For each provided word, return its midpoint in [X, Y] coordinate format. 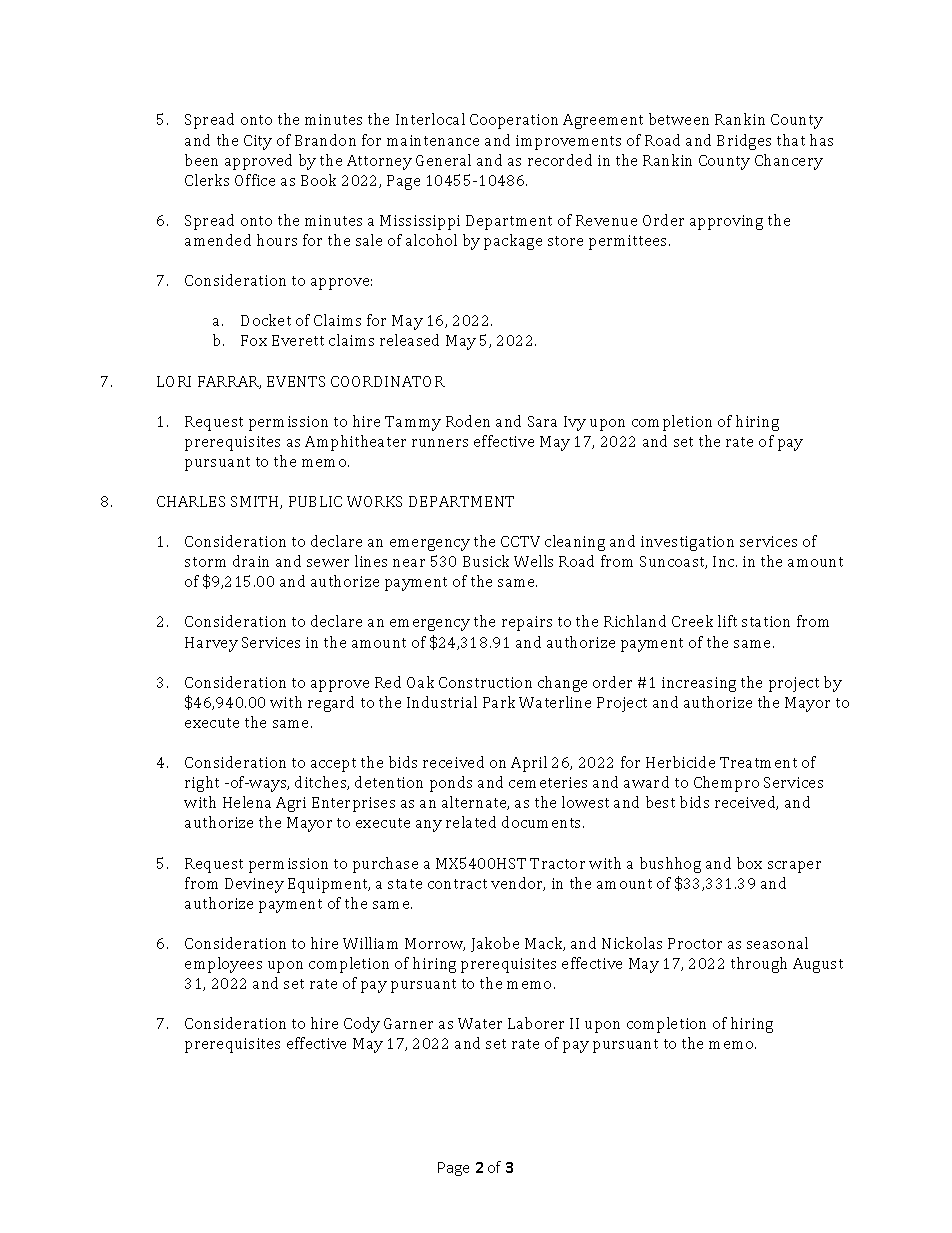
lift [727, 621]
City [258, 142]
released [409, 340]
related [471, 822]
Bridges [744, 142]
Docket [266, 320]
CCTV [520, 541]
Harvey [211, 644]
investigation [687, 543]
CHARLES [191, 501]
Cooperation [514, 121]
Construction [485, 682]
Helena [247, 802]
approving [726, 222]
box [749, 863]
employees [223, 965]
